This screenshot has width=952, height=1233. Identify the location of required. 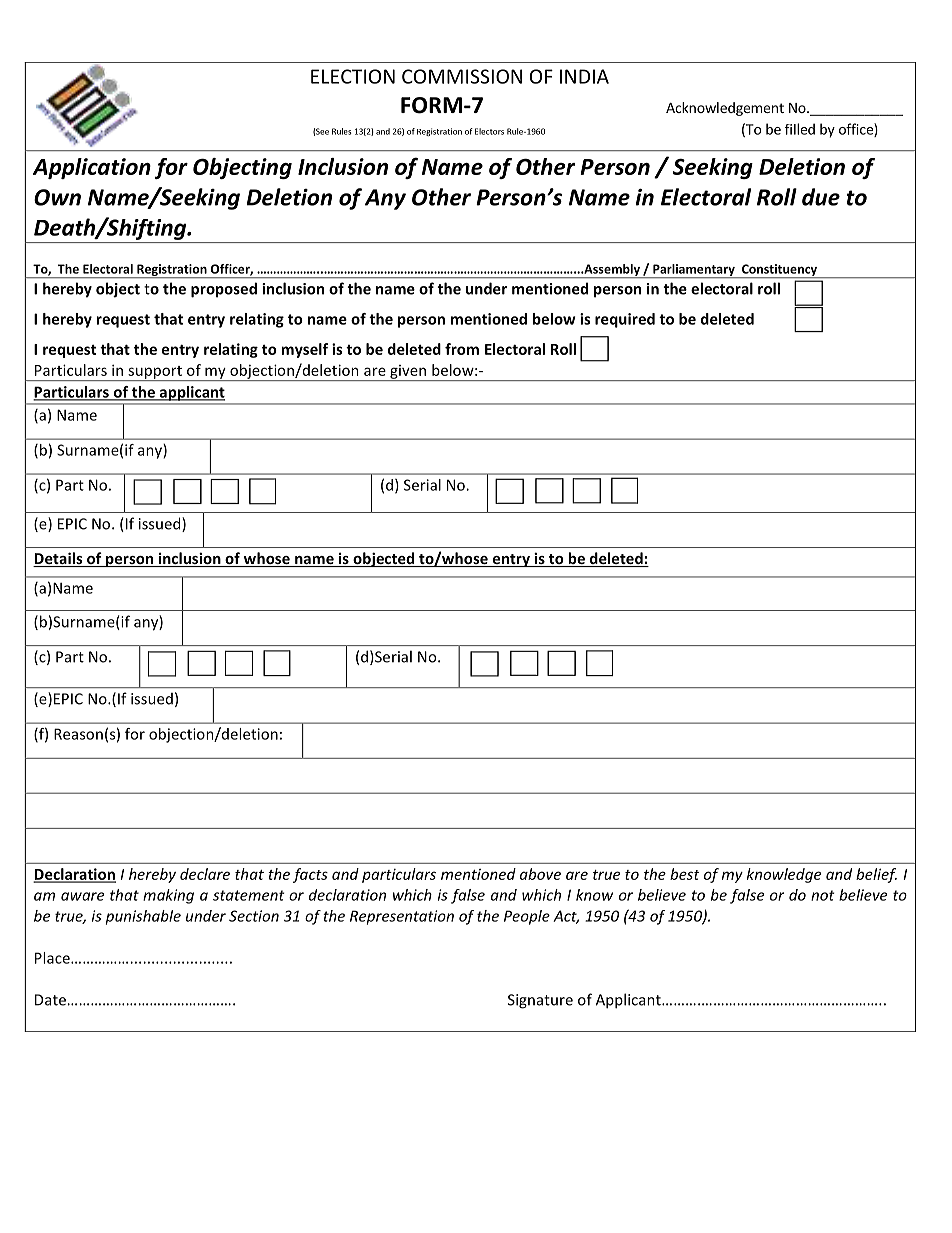
(625, 320).
